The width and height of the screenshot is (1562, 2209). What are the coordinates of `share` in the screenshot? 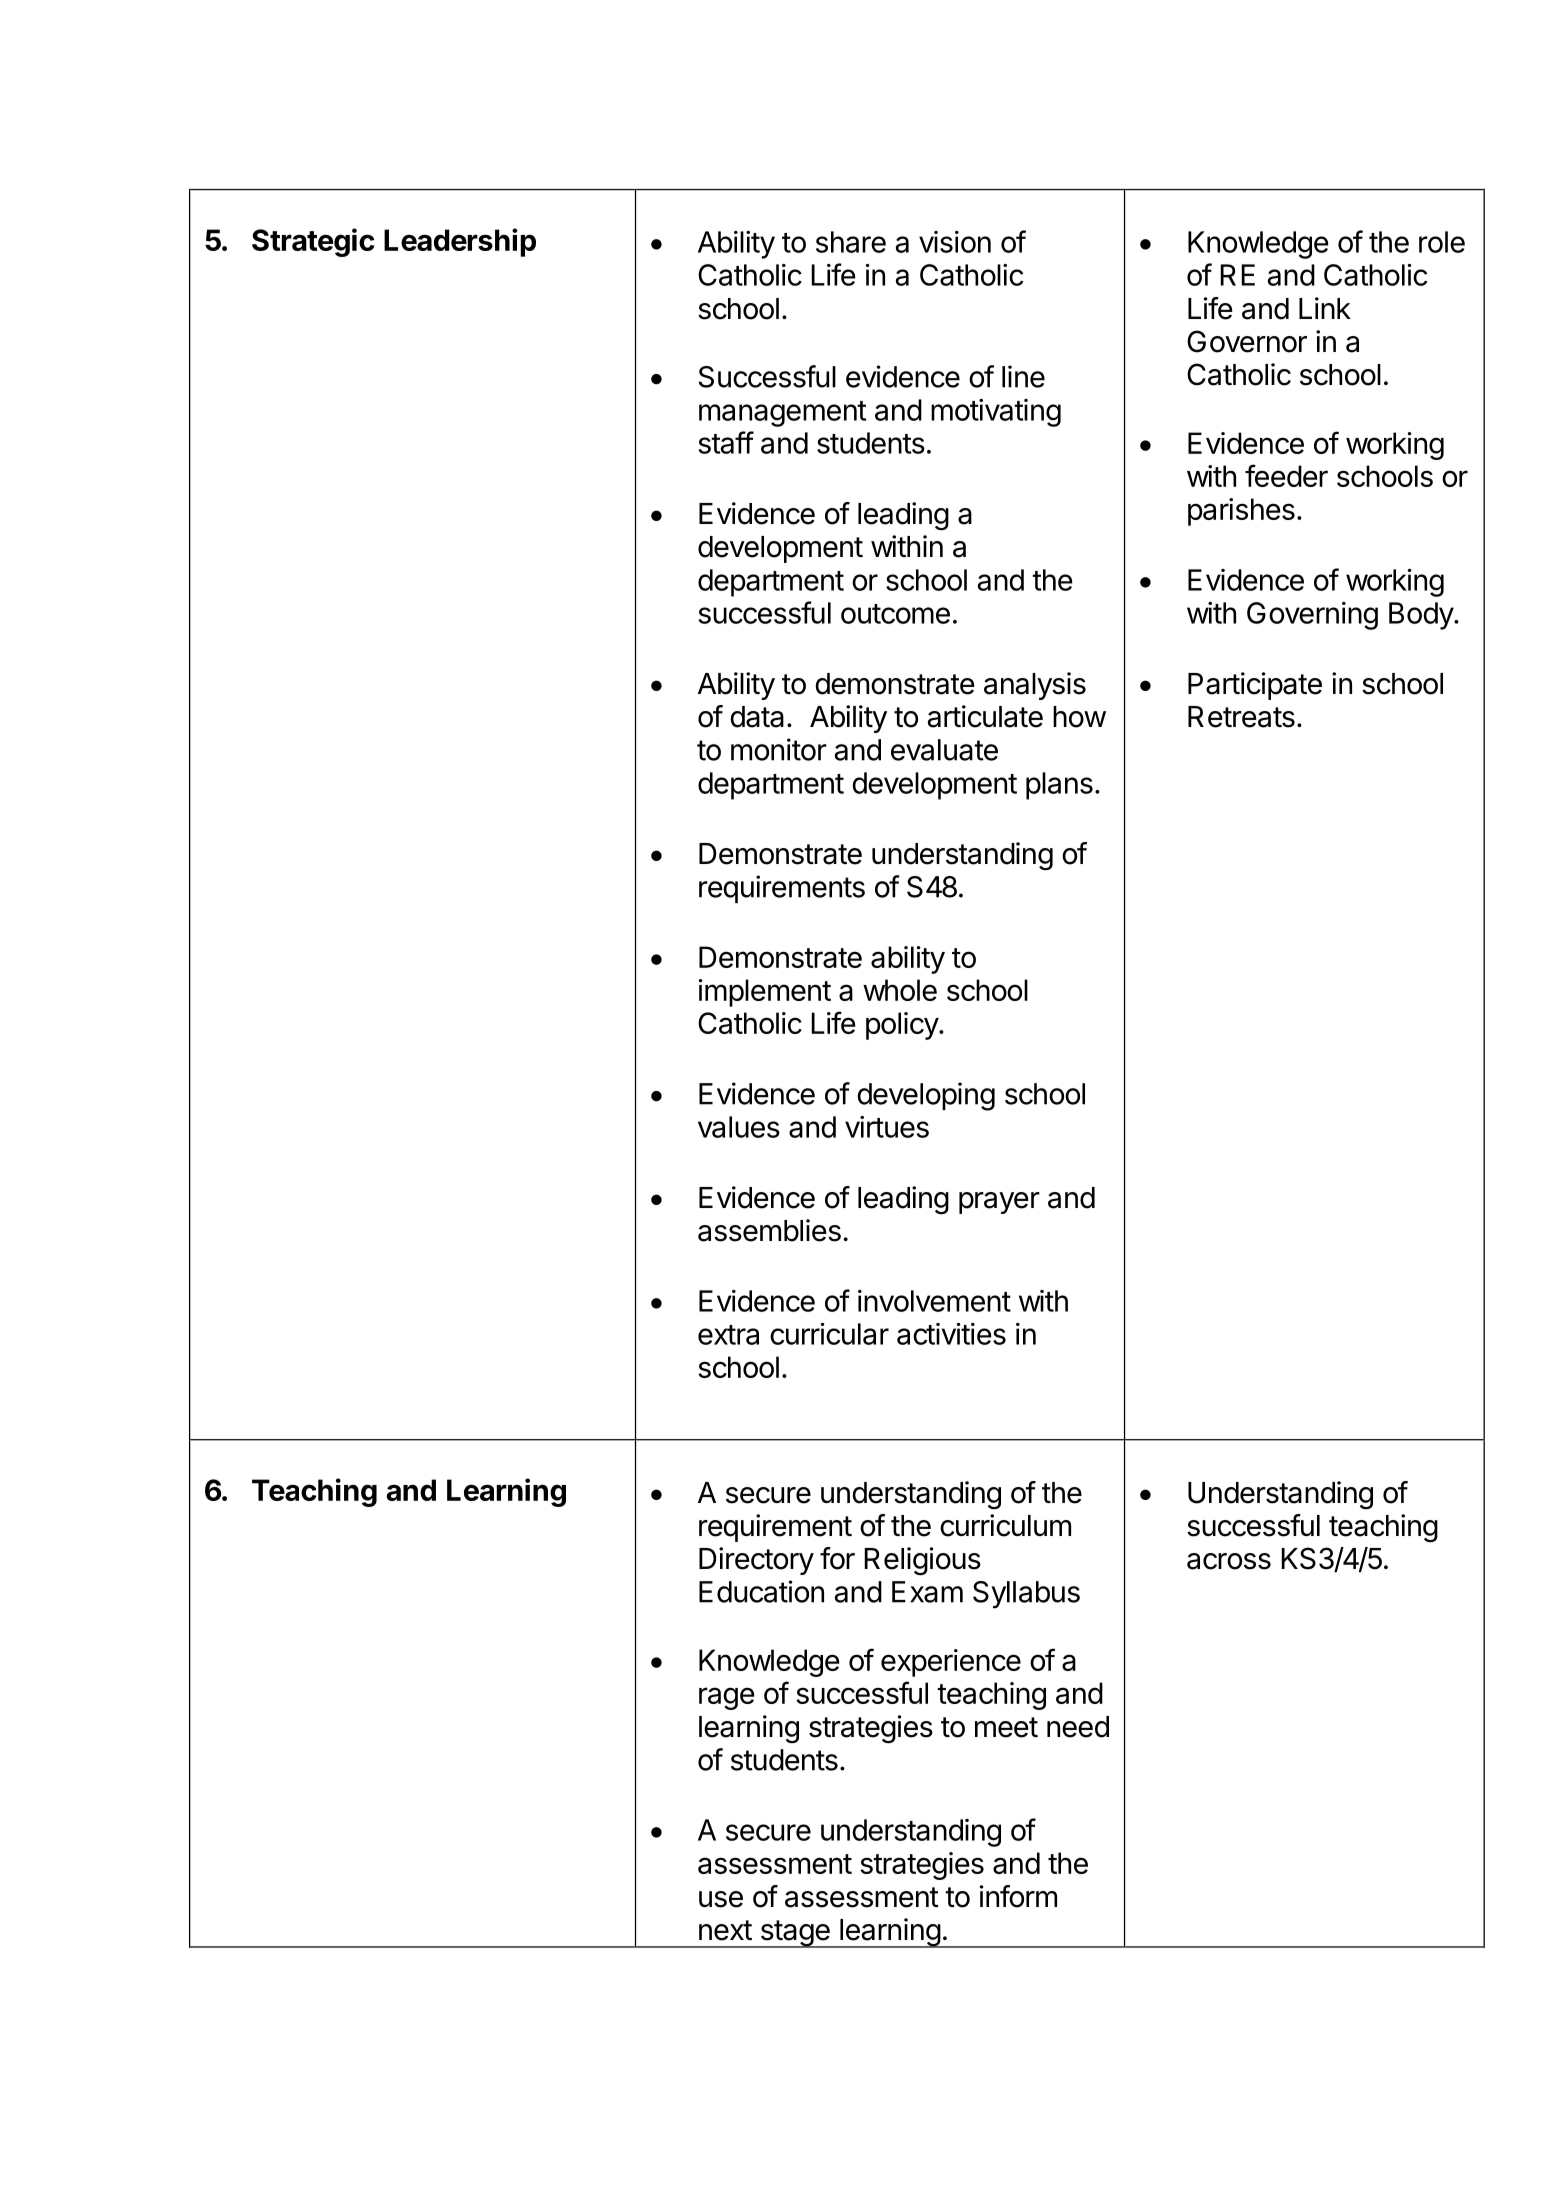 It's located at (851, 242).
